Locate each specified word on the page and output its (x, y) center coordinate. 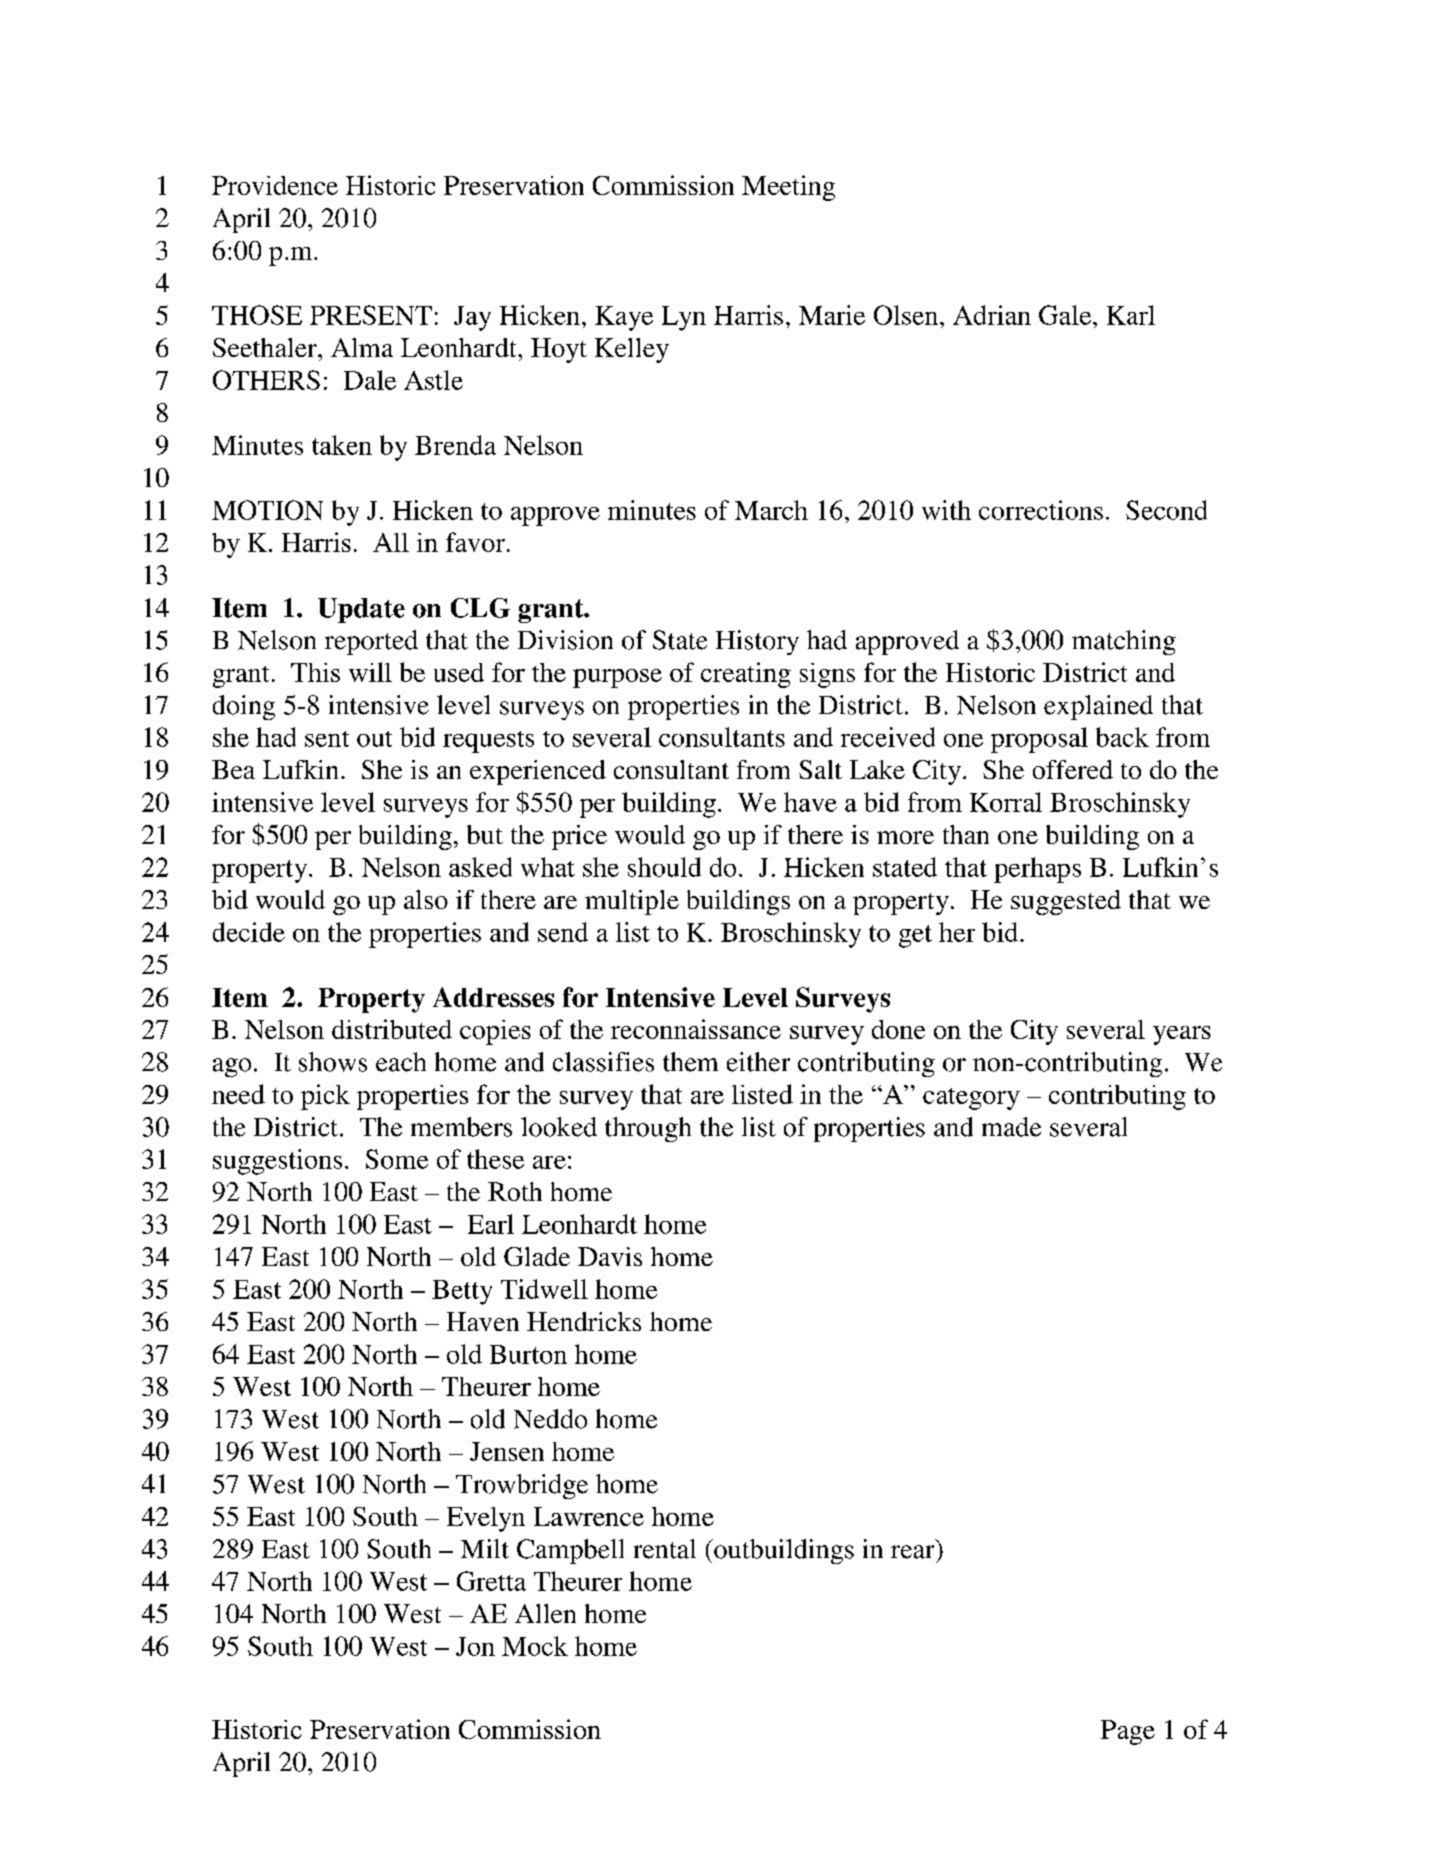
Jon (475, 1646)
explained (1098, 707)
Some (397, 1159)
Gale (1066, 315)
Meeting (788, 188)
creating (746, 675)
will (370, 672)
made (1011, 1127)
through (648, 1129)
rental (665, 1549)
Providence (275, 185)
